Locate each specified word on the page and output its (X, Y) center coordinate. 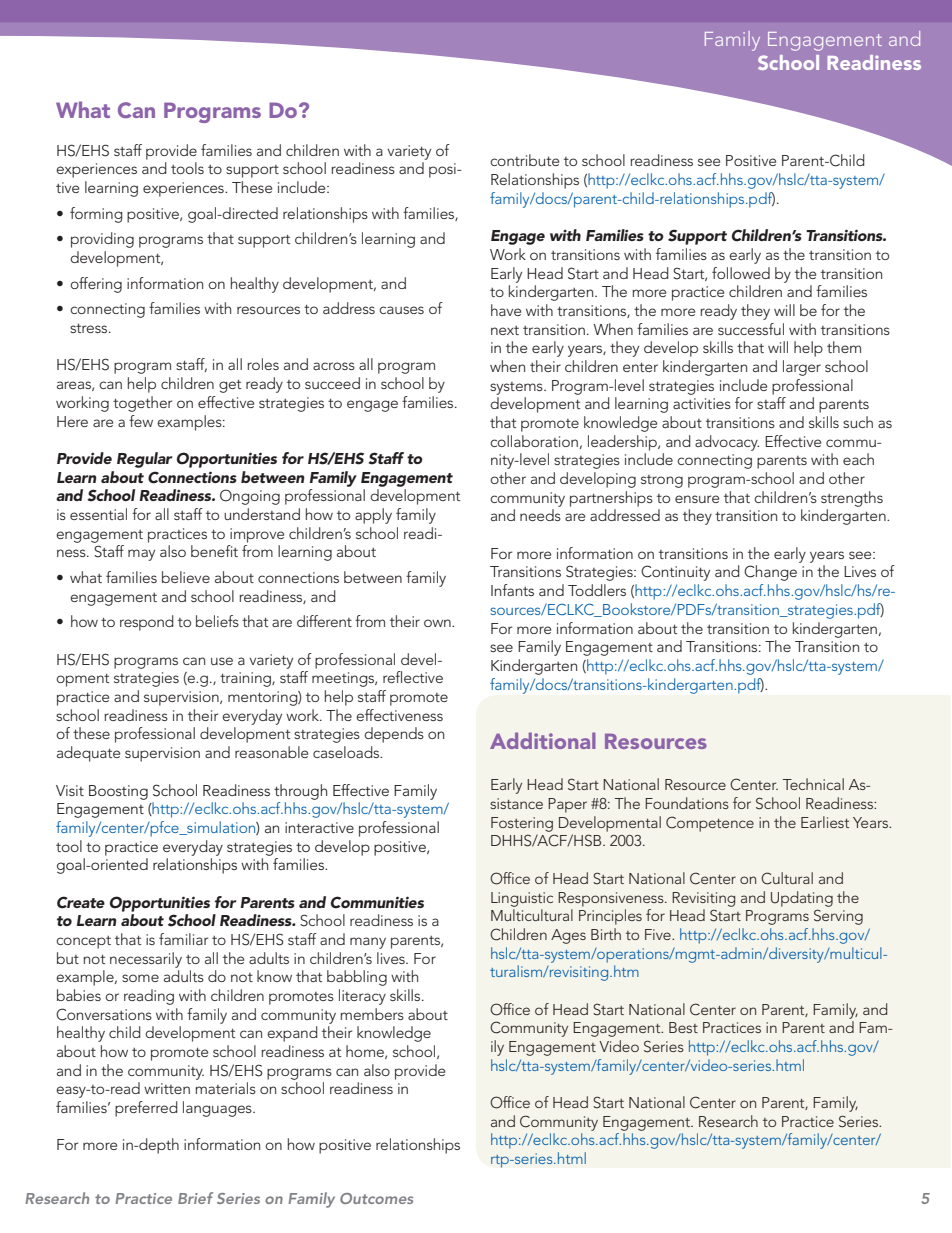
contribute (524, 160)
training (246, 679)
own (438, 623)
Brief (195, 1198)
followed (741, 273)
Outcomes (376, 1198)
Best (683, 1027)
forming (96, 215)
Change (770, 573)
